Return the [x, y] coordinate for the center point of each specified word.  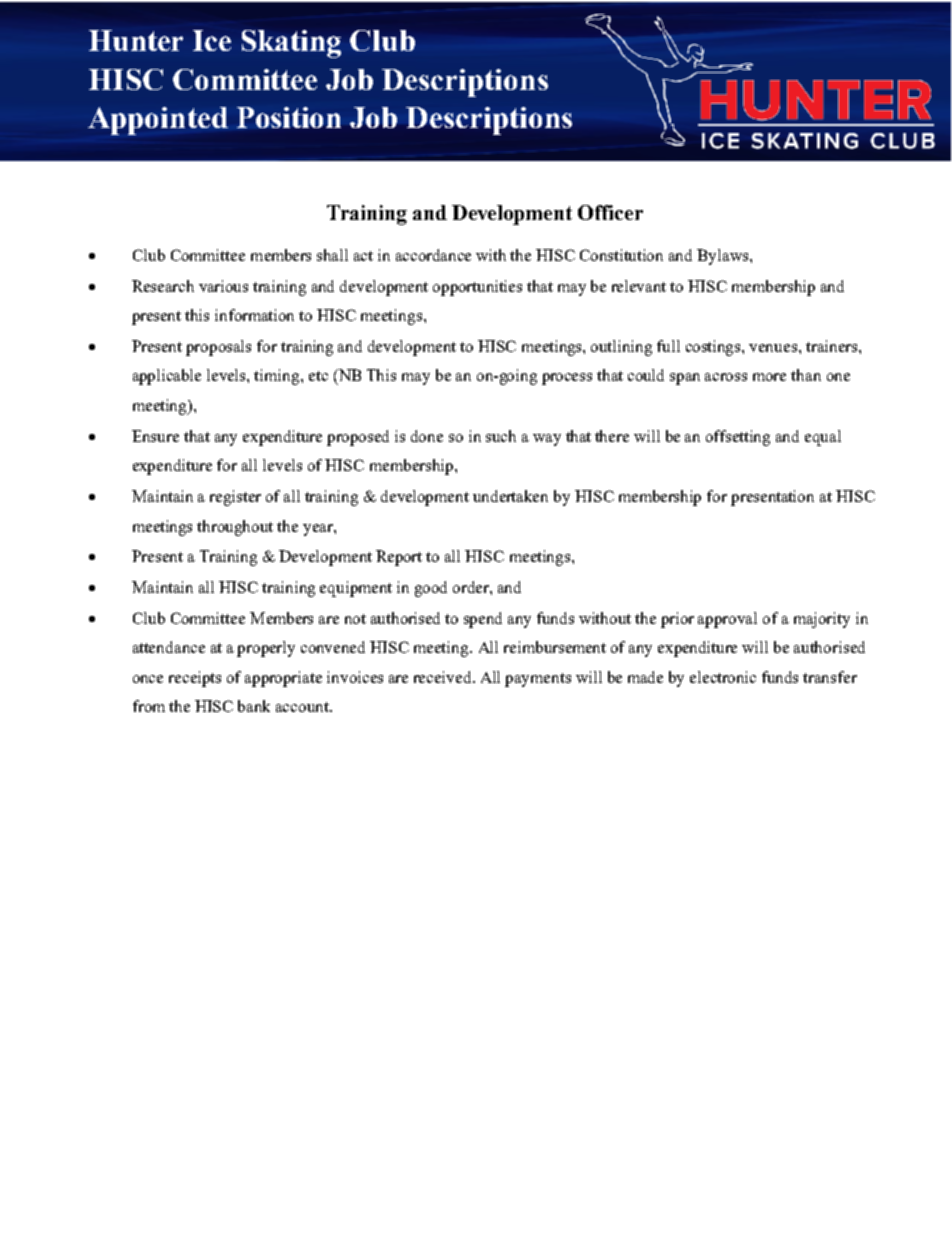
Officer [610, 212]
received [444, 677]
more [769, 377]
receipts [195, 679]
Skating [291, 44]
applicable [167, 377]
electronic [723, 677]
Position [289, 117]
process [567, 379]
